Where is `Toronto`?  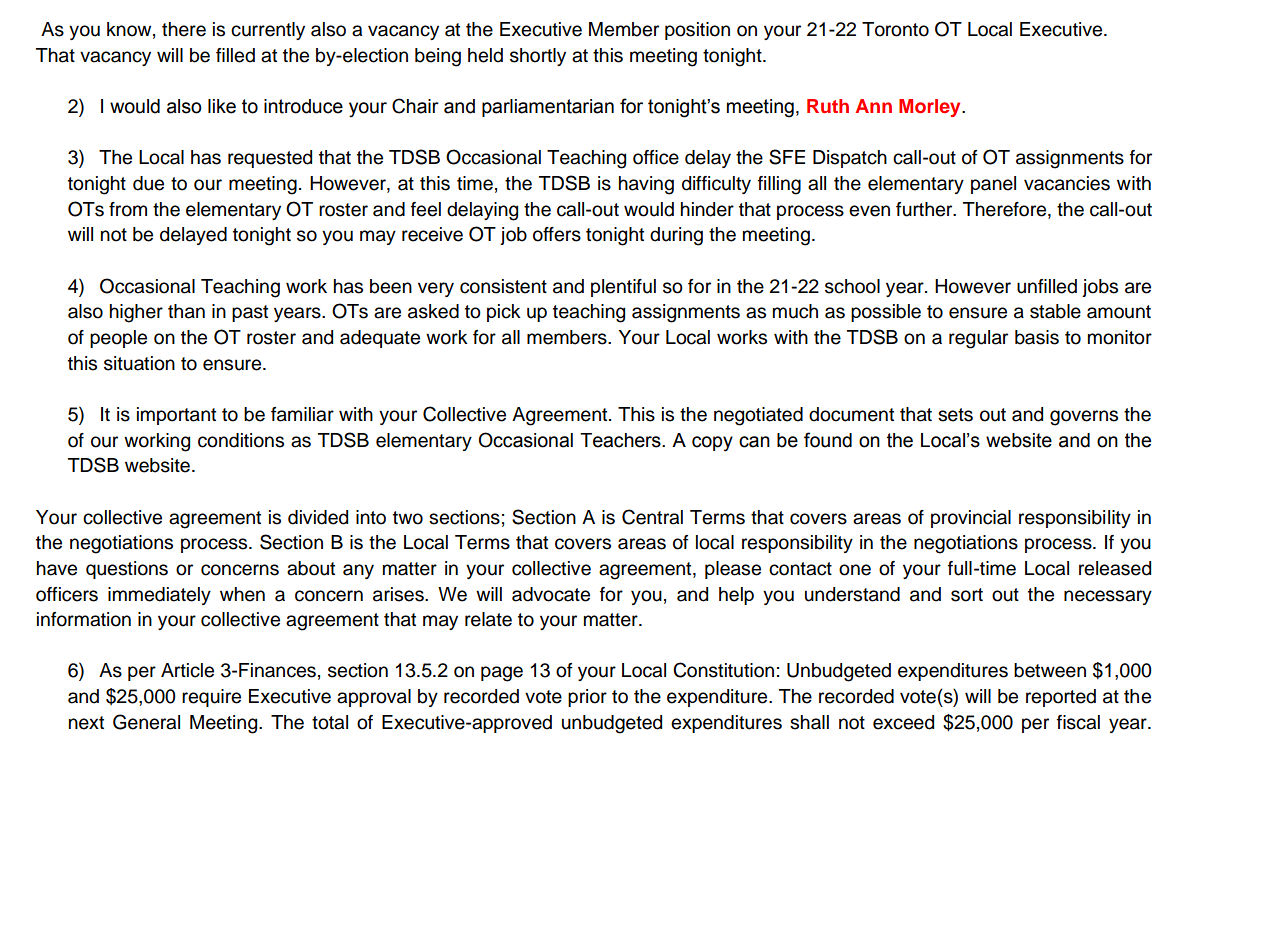
Toronto is located at coordinates (895, 29).
